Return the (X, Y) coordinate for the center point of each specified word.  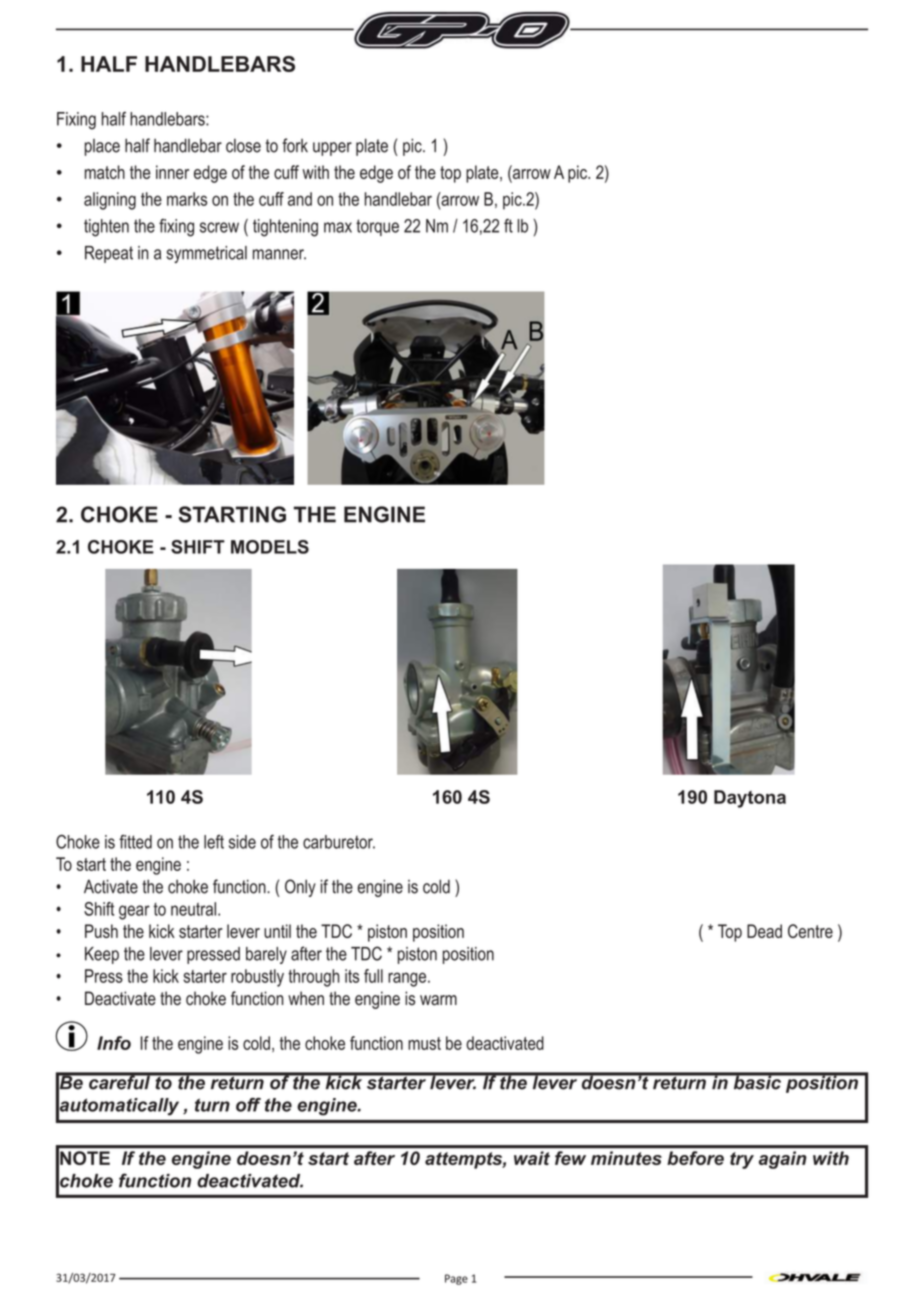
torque (377, 227)
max (338, 227)
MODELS (270, 547)
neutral (195, 909)
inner (172, 172)
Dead (764, 931)
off (248, 1105)
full (373, 976)
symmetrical (206, 254)
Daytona (750, 799)
